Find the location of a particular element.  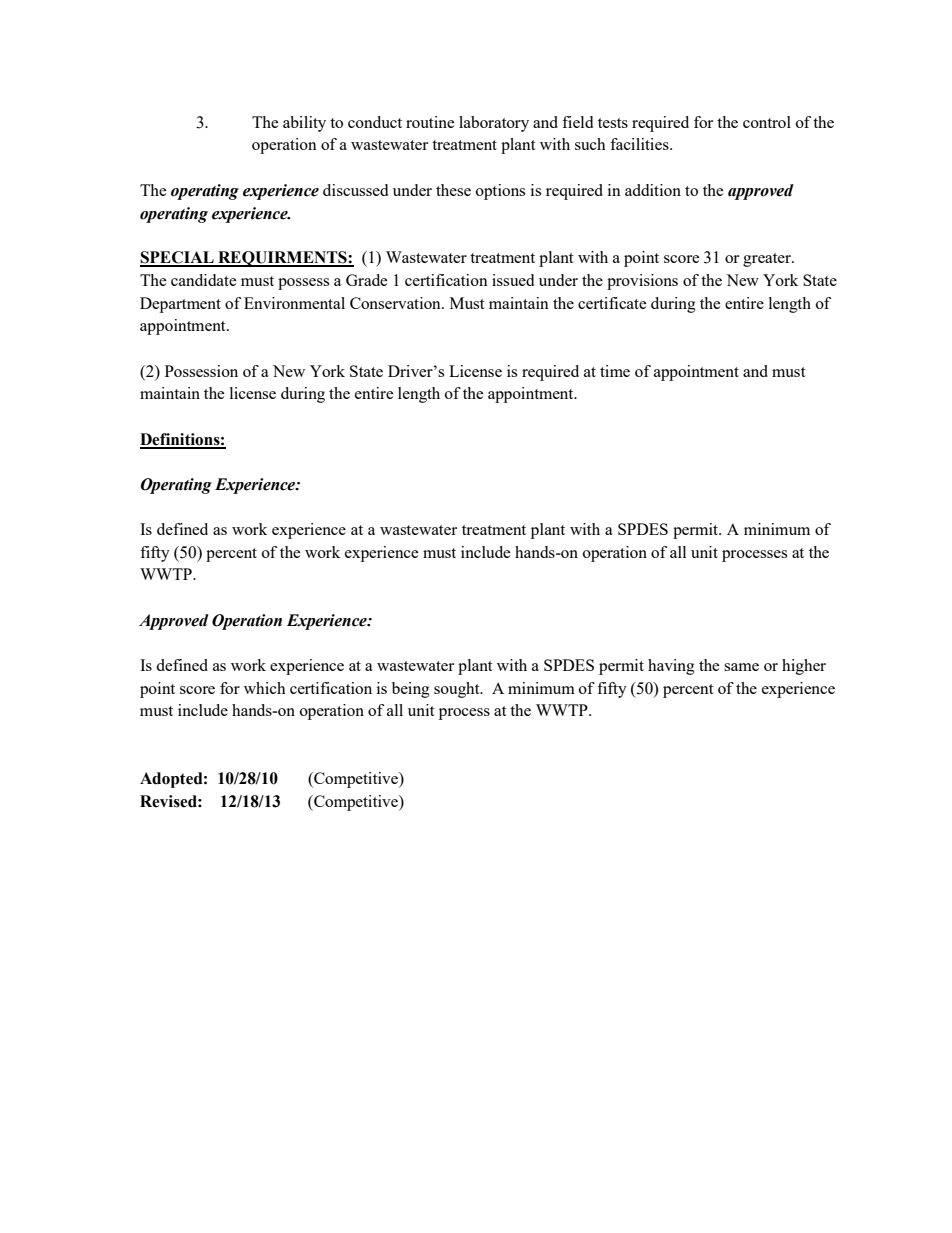

which is located at coordinates (265, 688).
